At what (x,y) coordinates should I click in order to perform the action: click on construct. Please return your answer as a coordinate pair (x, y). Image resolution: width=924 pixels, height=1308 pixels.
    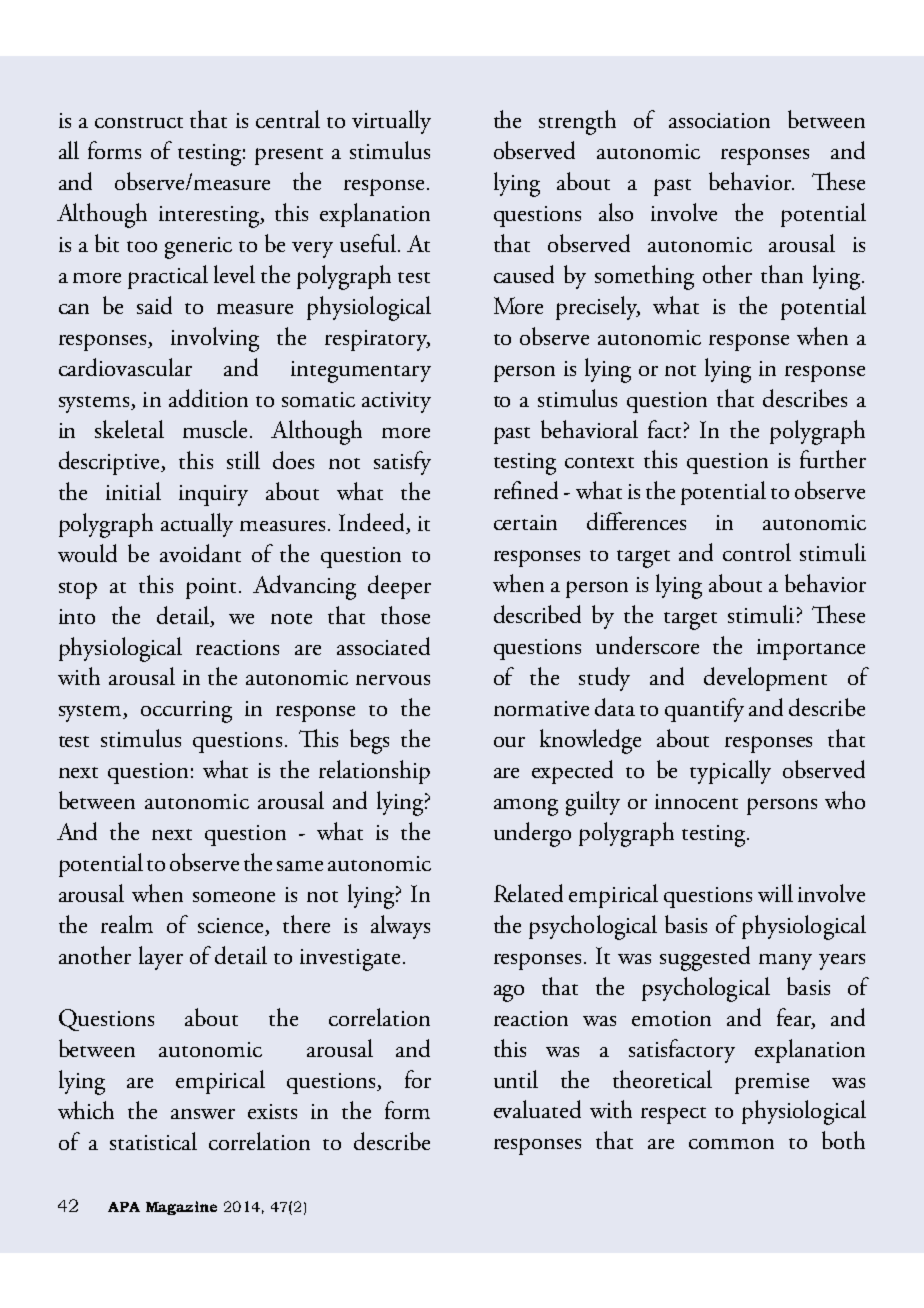
    Looking at the image, I should click on (139, 122).
